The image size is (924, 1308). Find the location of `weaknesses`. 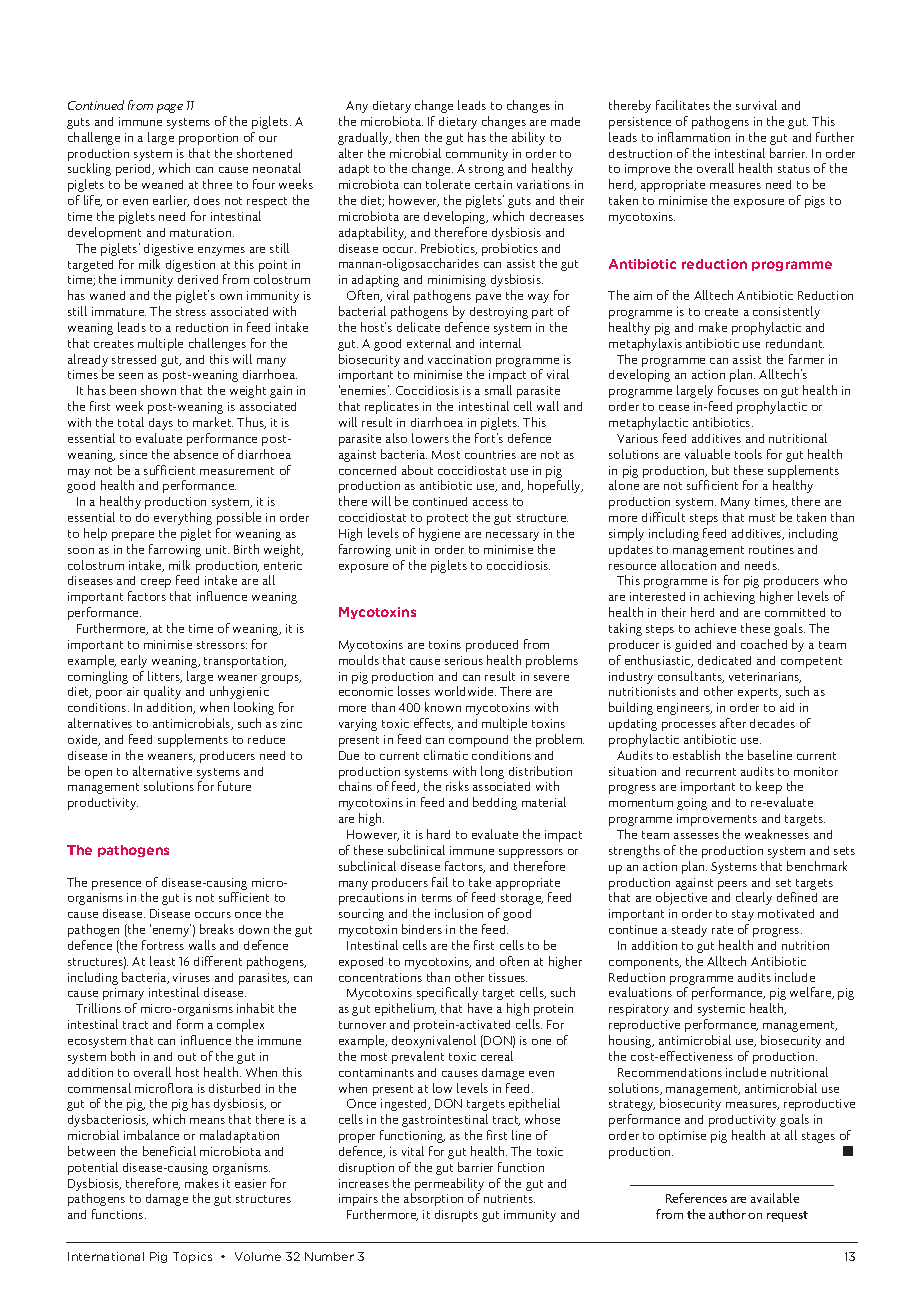

weaknesses is located at coordinates (777, 834).
